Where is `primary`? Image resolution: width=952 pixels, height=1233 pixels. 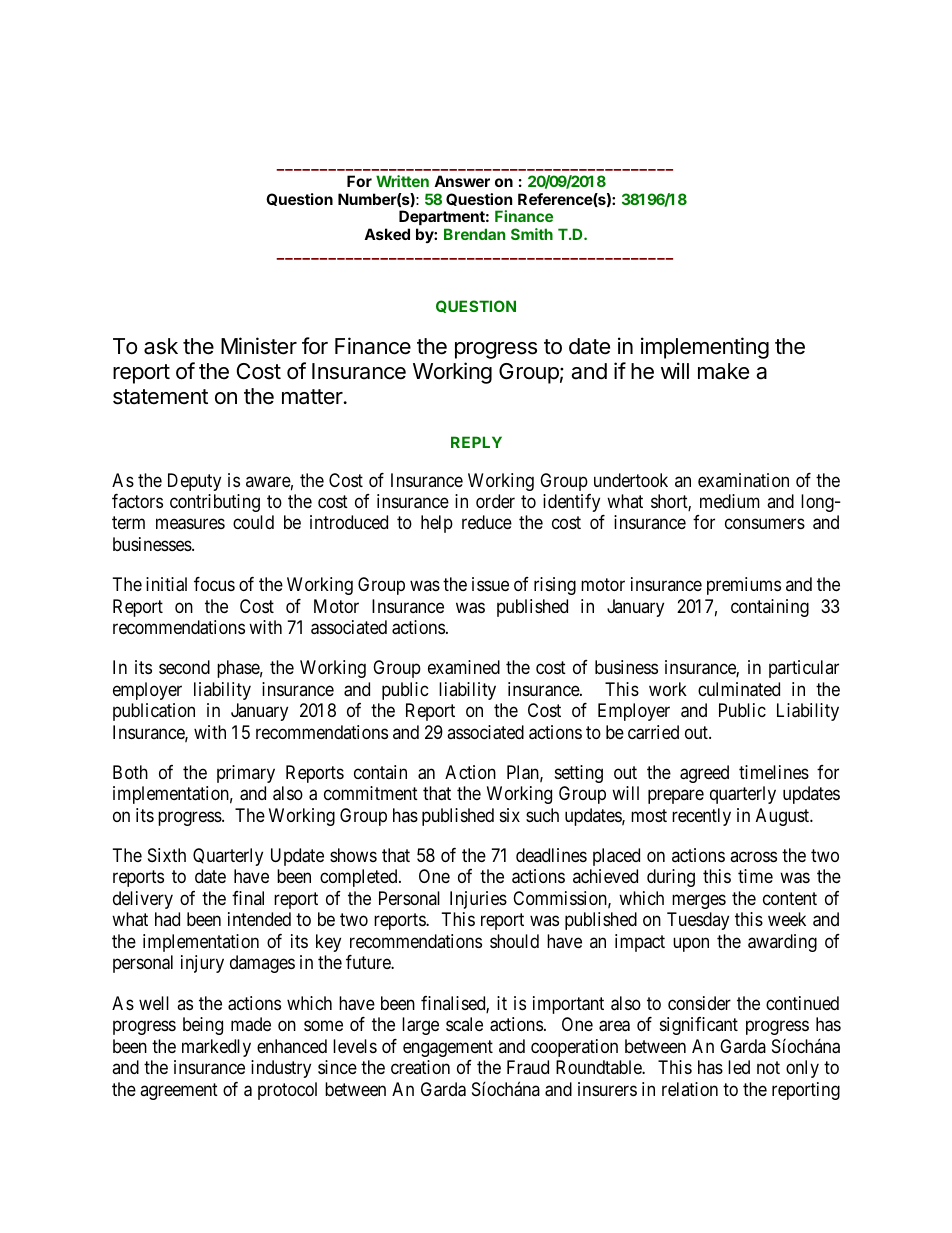
primary is located at coordinates (246, 774).
